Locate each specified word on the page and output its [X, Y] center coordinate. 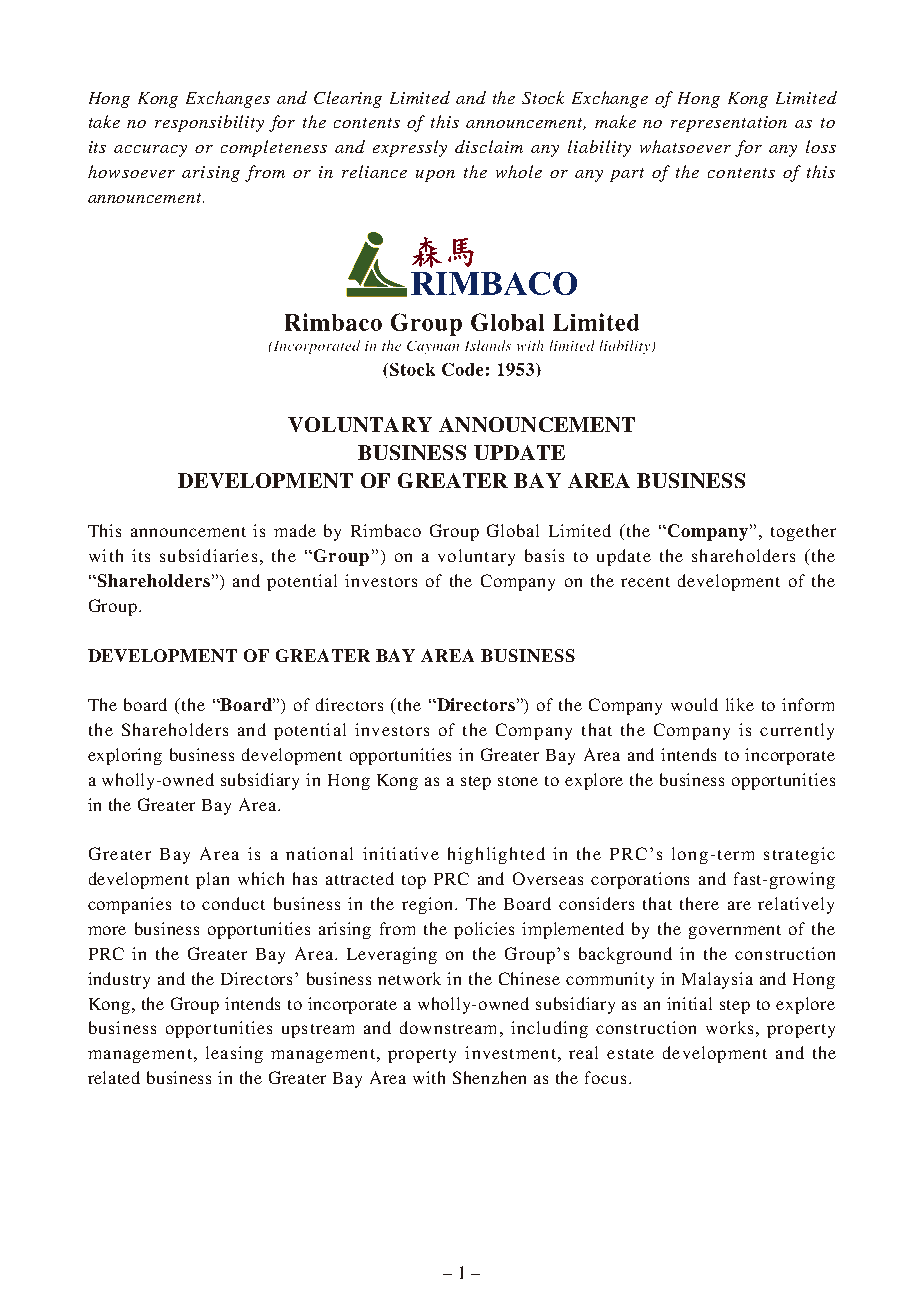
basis [544, 555]
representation [729, 124]
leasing [234, 1054]
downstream [448, 1027]
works [729, 1027]
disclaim [489, 146]
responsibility [209, 123]
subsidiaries [208, 555]
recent [645, 582]
